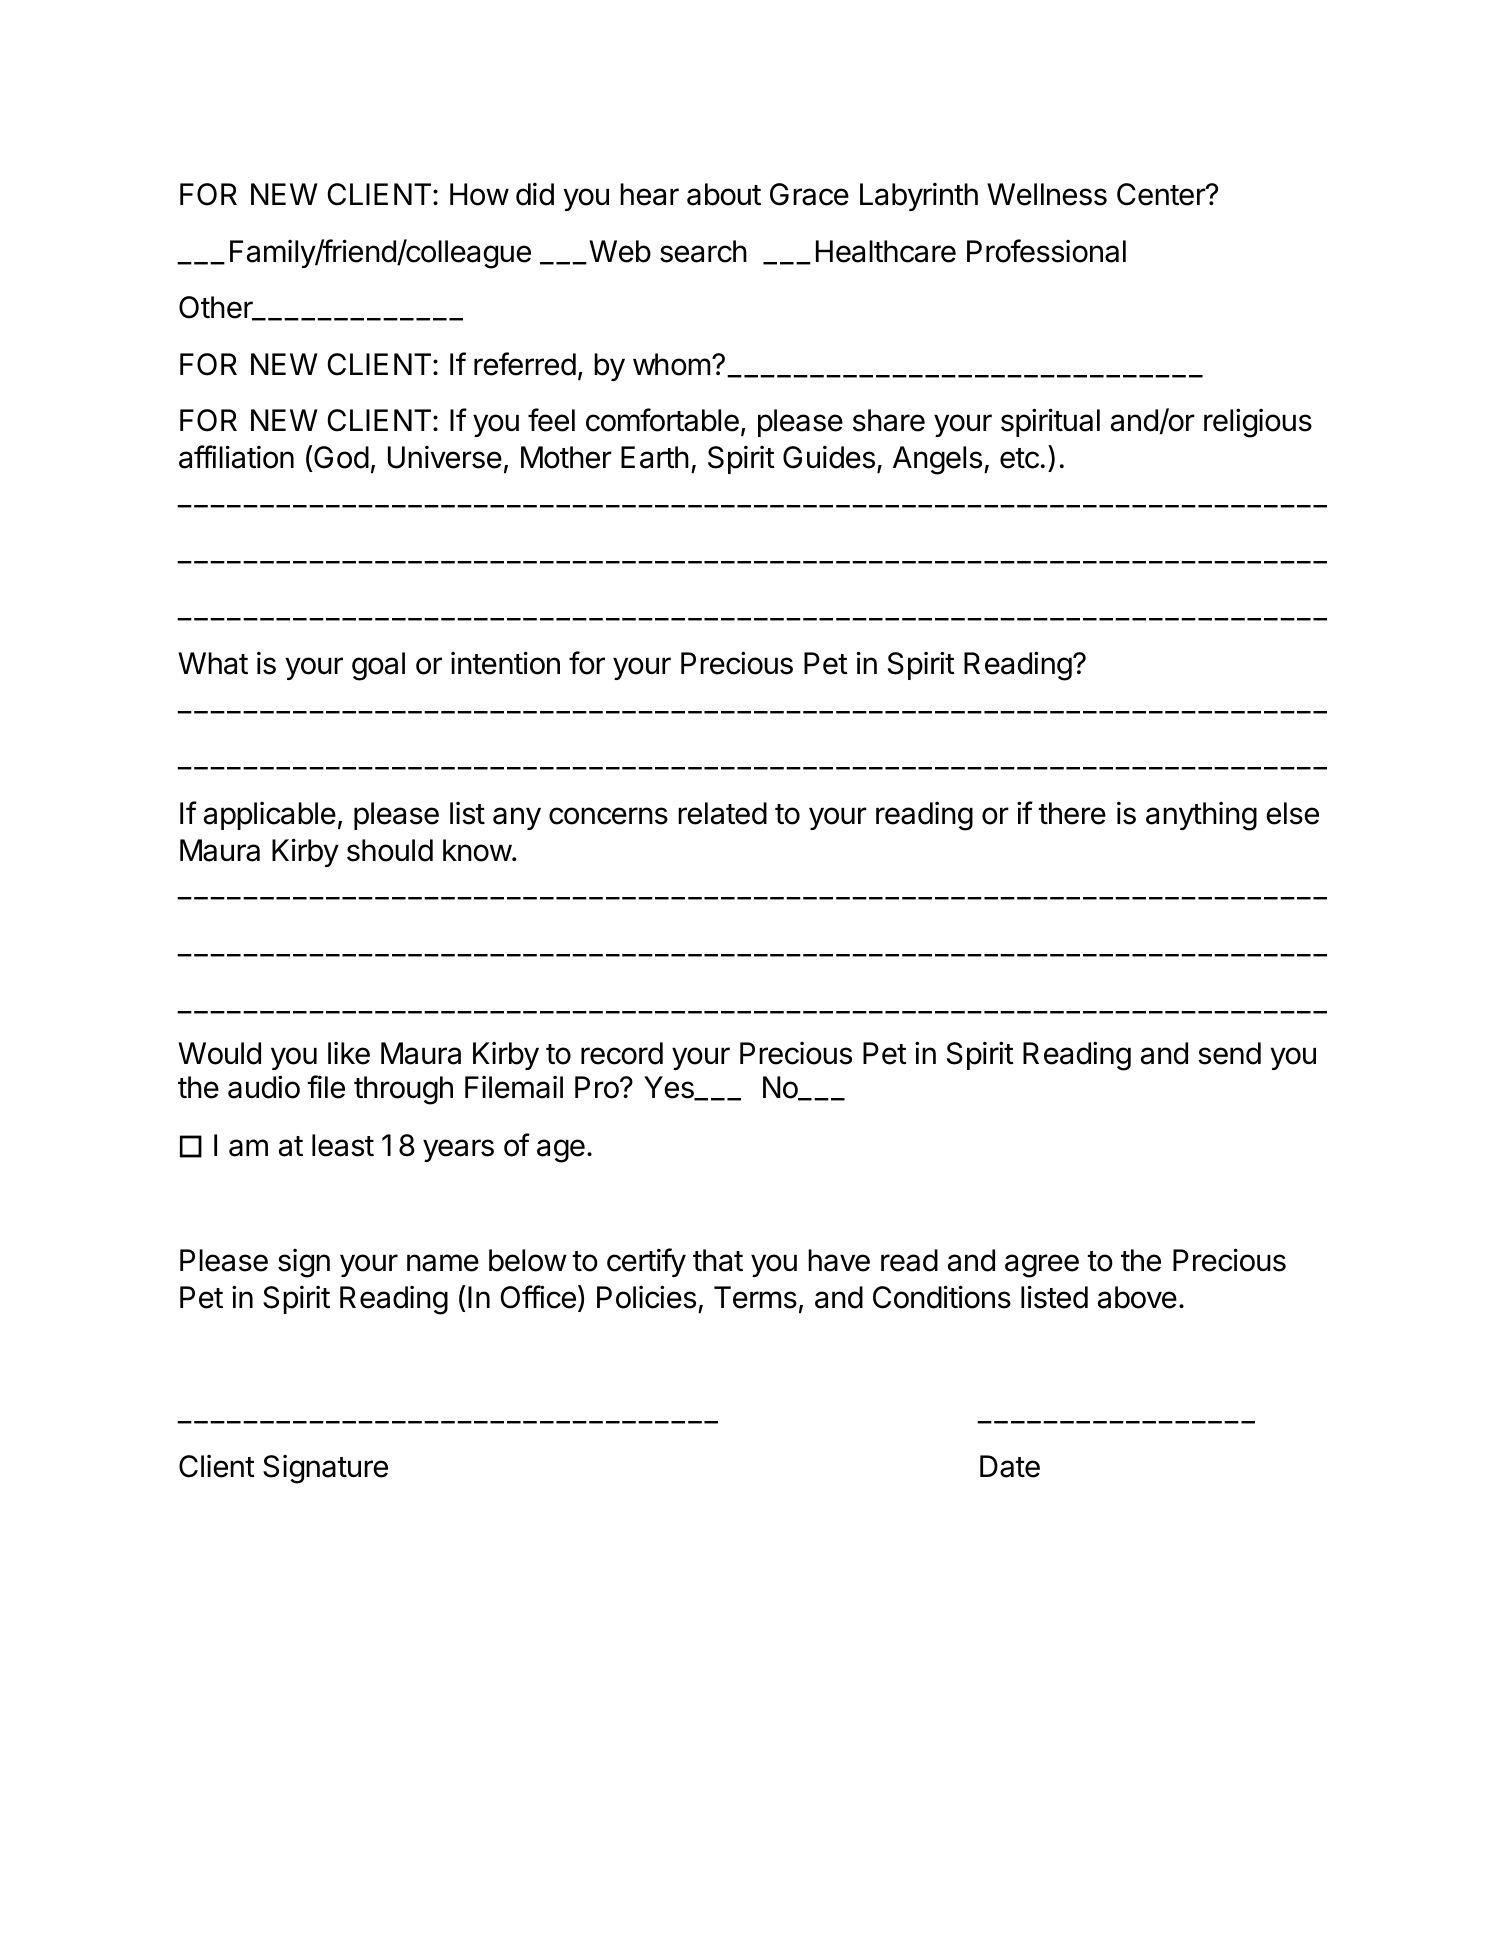 The height and width of the image is (1955, 1511). I want to click on religious, so click(1258, 423).
